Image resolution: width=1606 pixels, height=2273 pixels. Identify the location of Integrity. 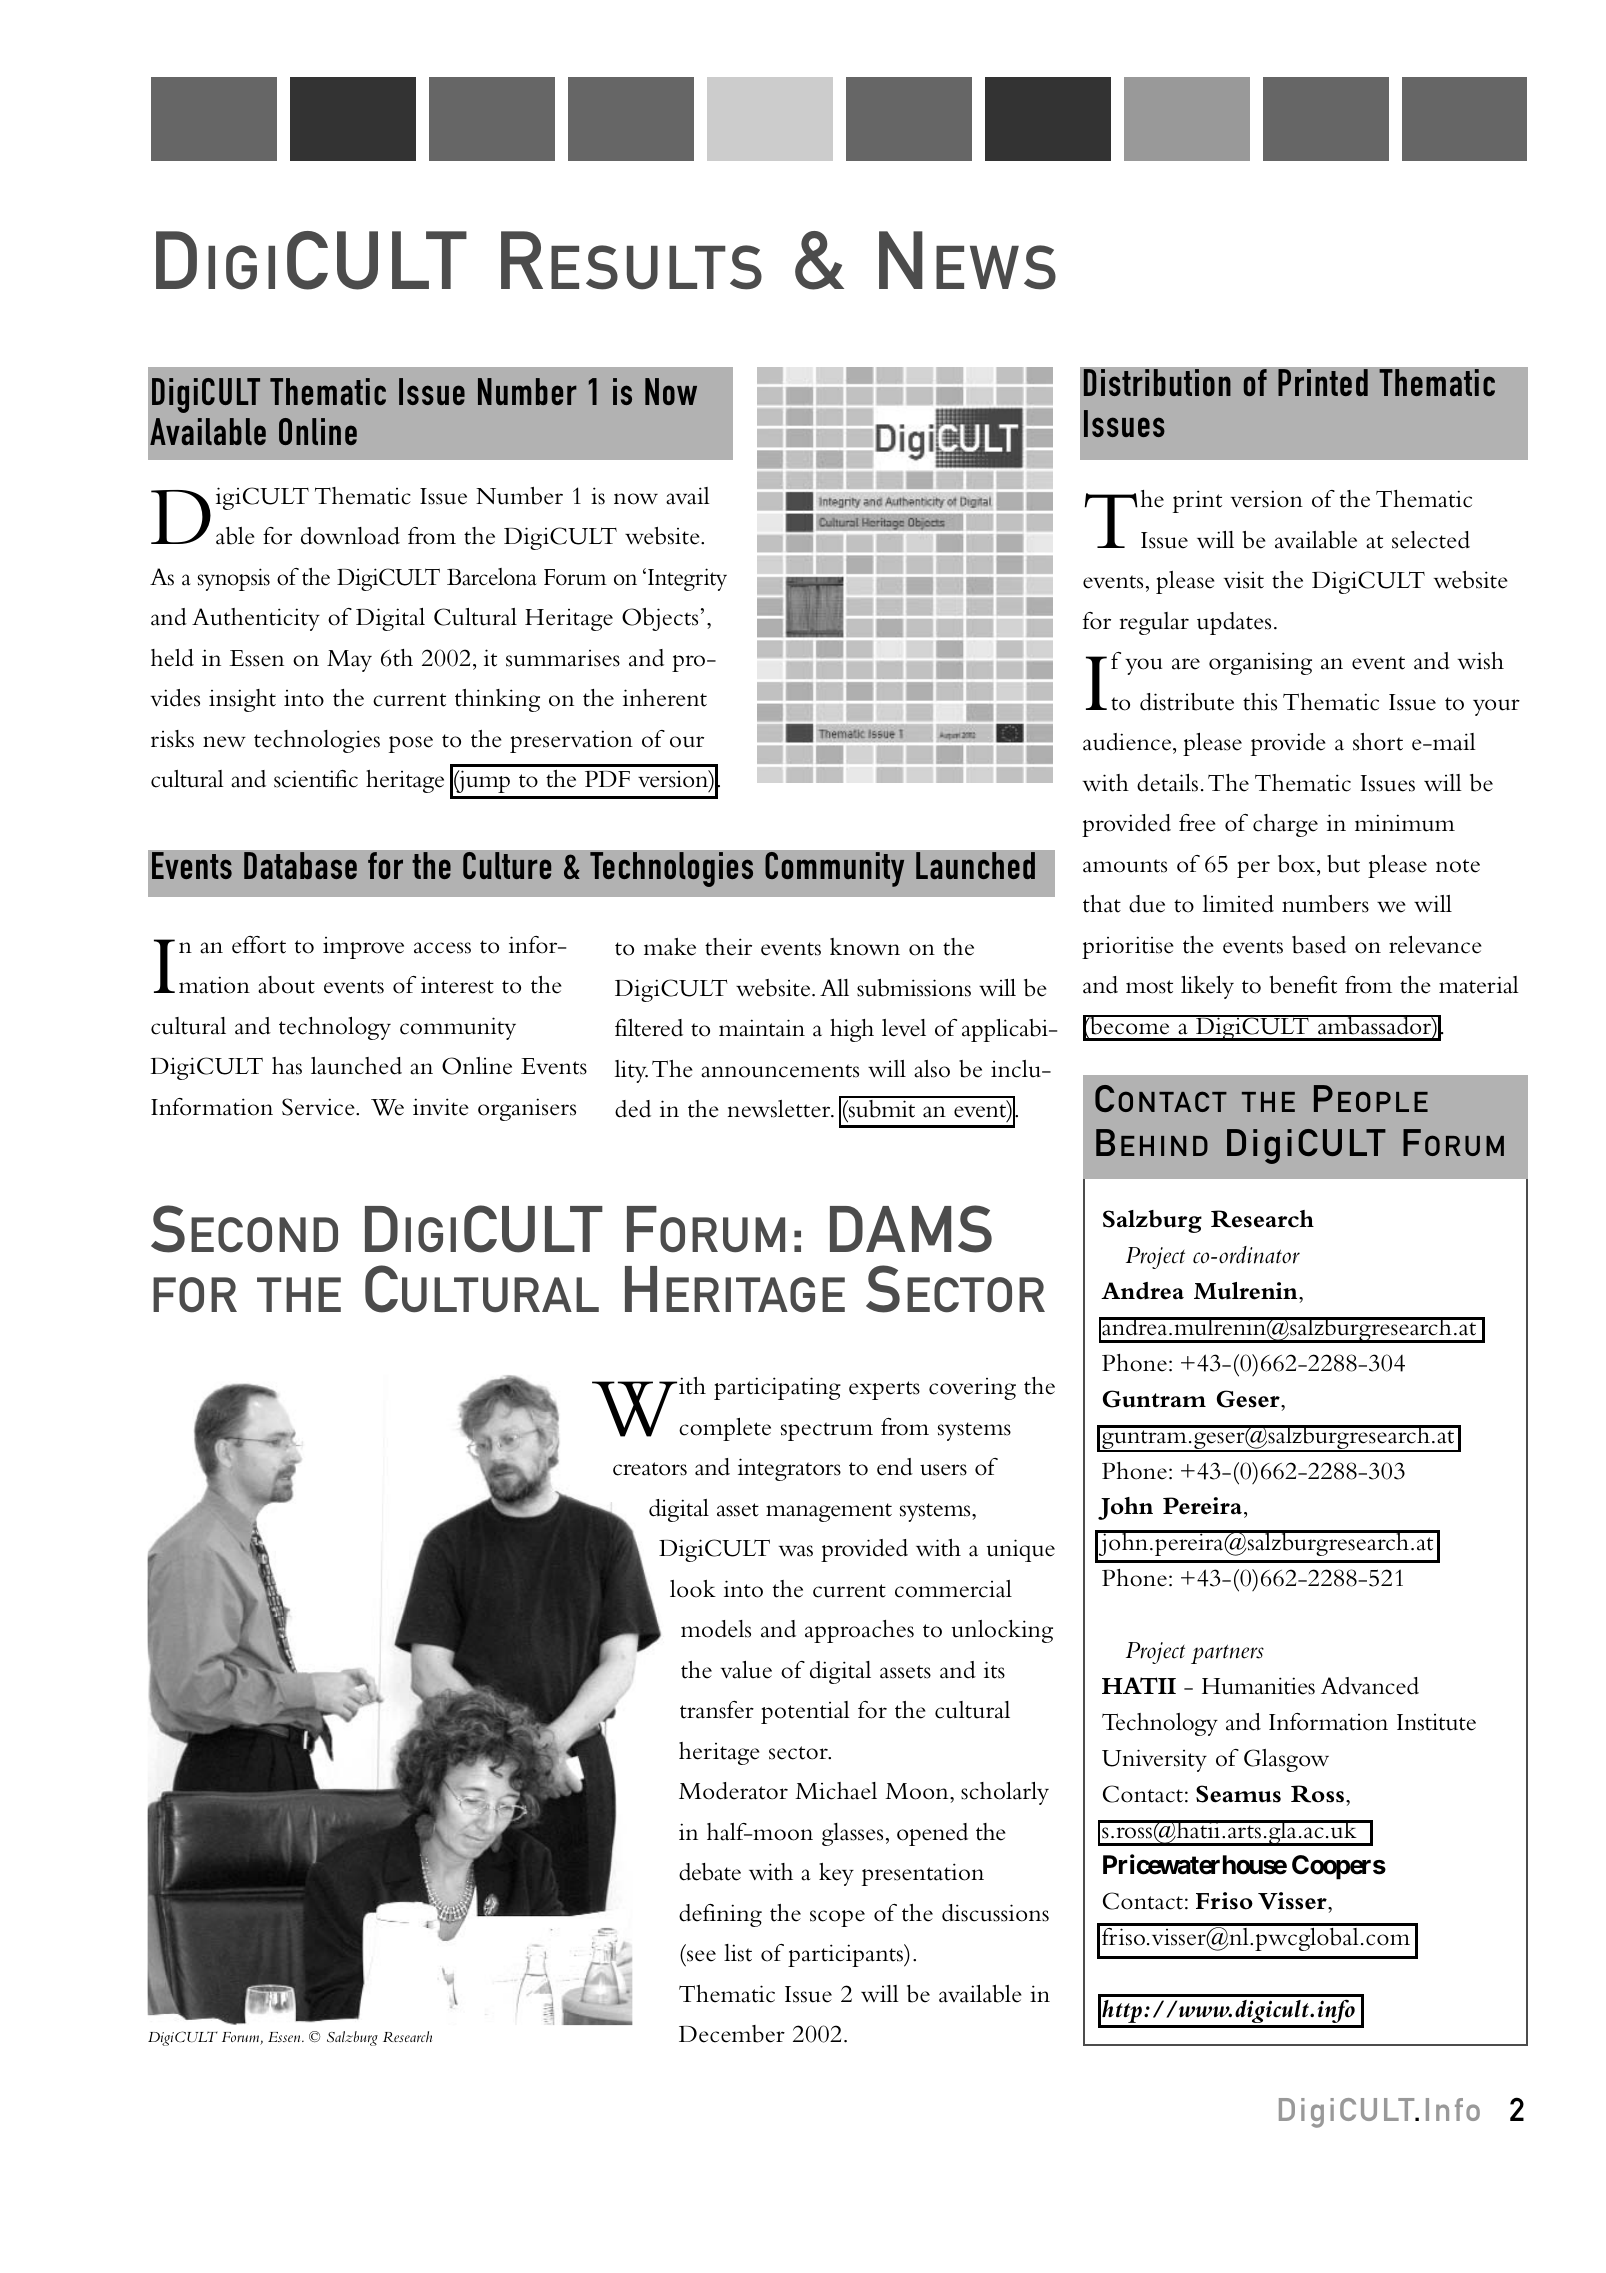
(687, 579).
